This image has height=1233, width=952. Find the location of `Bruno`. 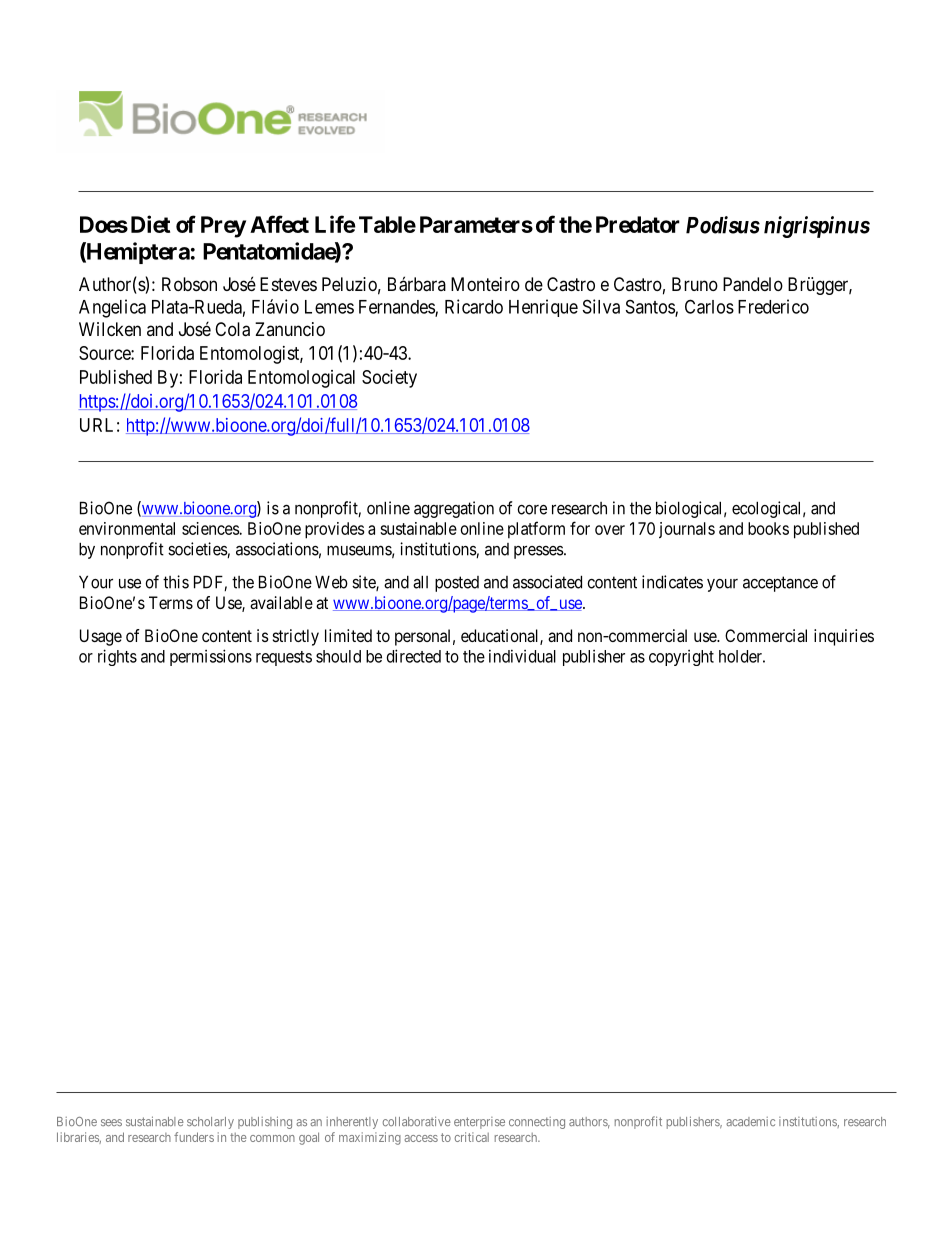

Bruno is located at coordinates (695, 284).
